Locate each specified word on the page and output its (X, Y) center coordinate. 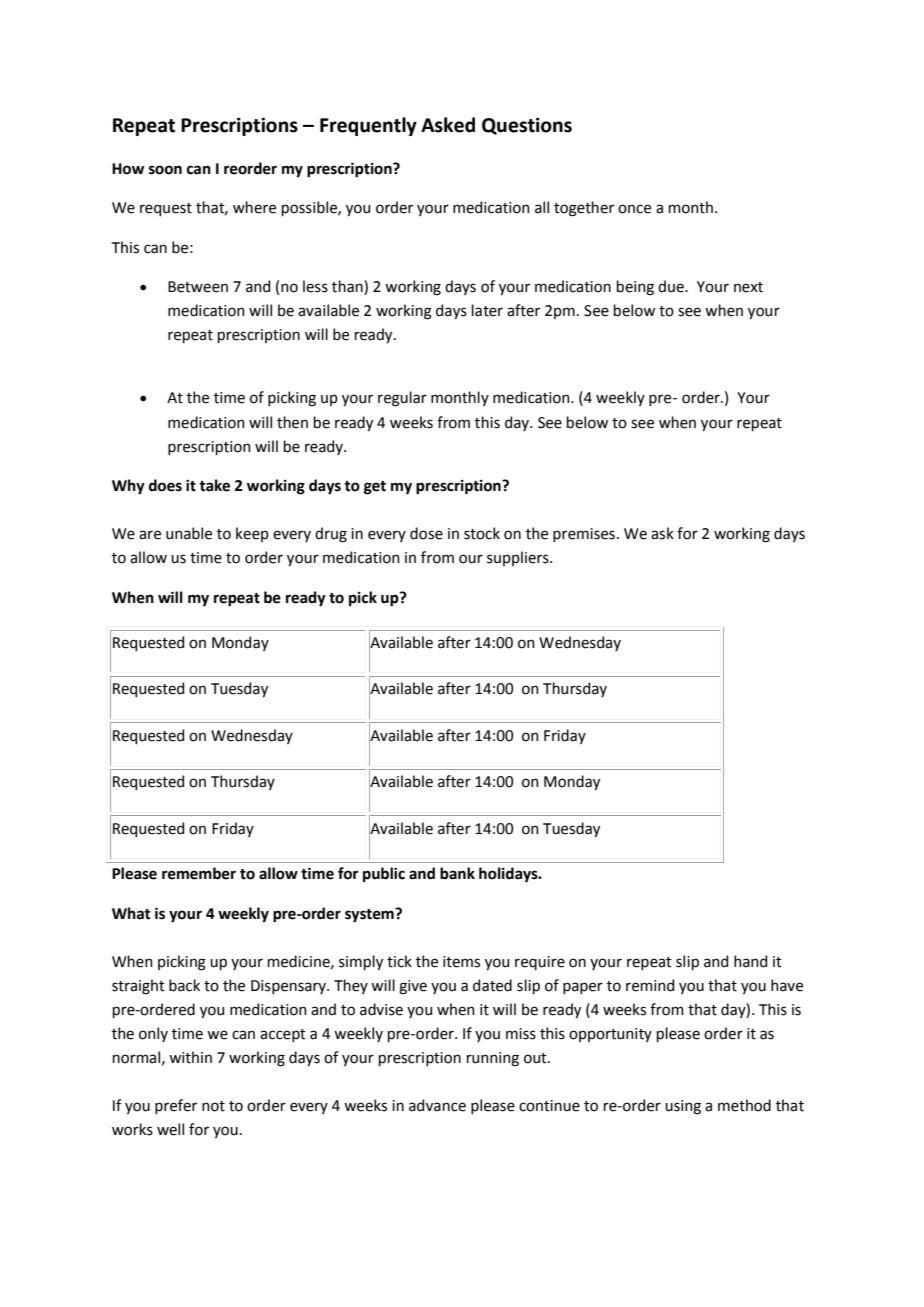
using (683, 1107)
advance (437, 1105)
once (634, 209)
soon (165, 170)
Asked (448, 125)
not (213, 1106)
